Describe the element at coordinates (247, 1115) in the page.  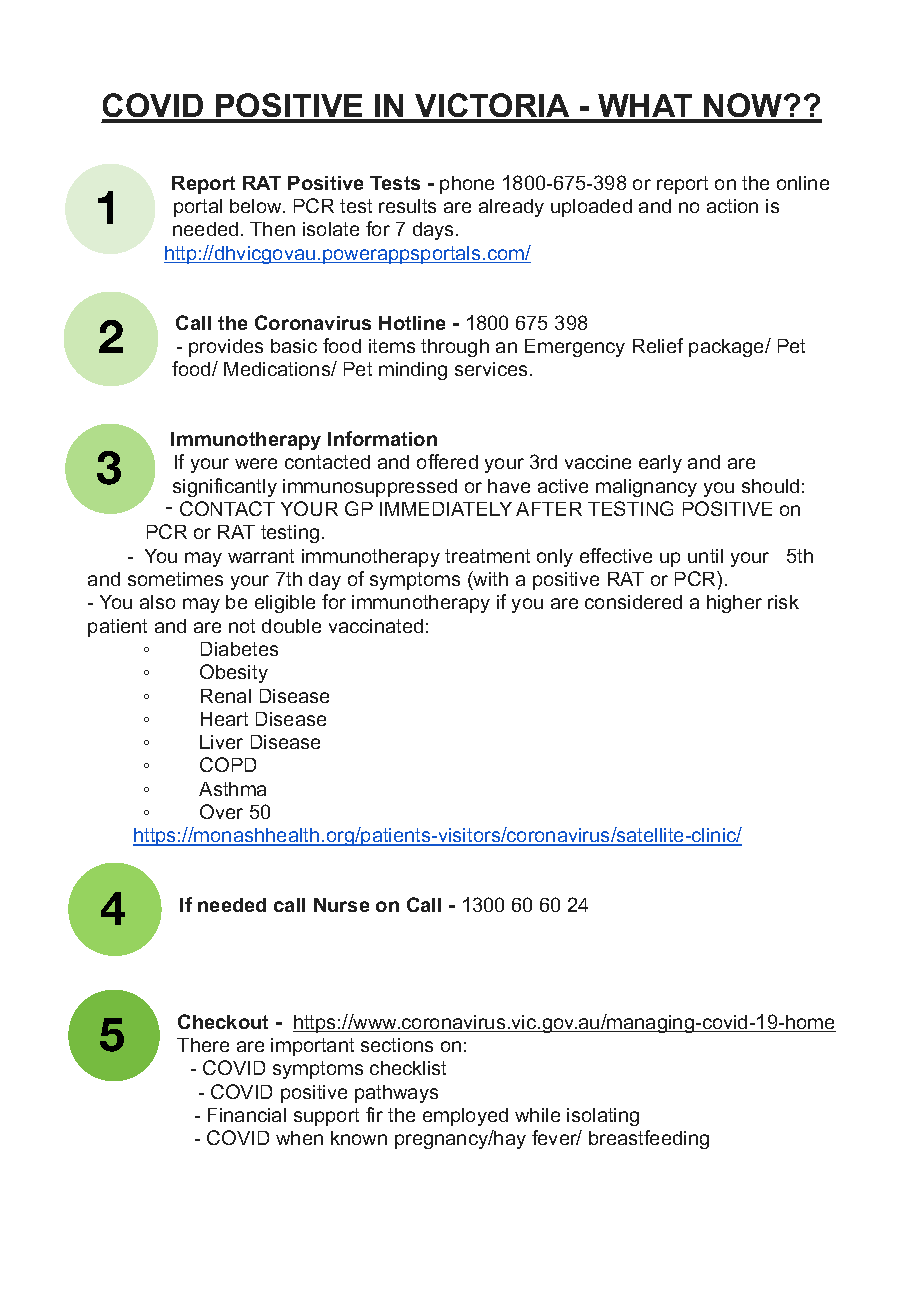
I see `Financial` at that location.
